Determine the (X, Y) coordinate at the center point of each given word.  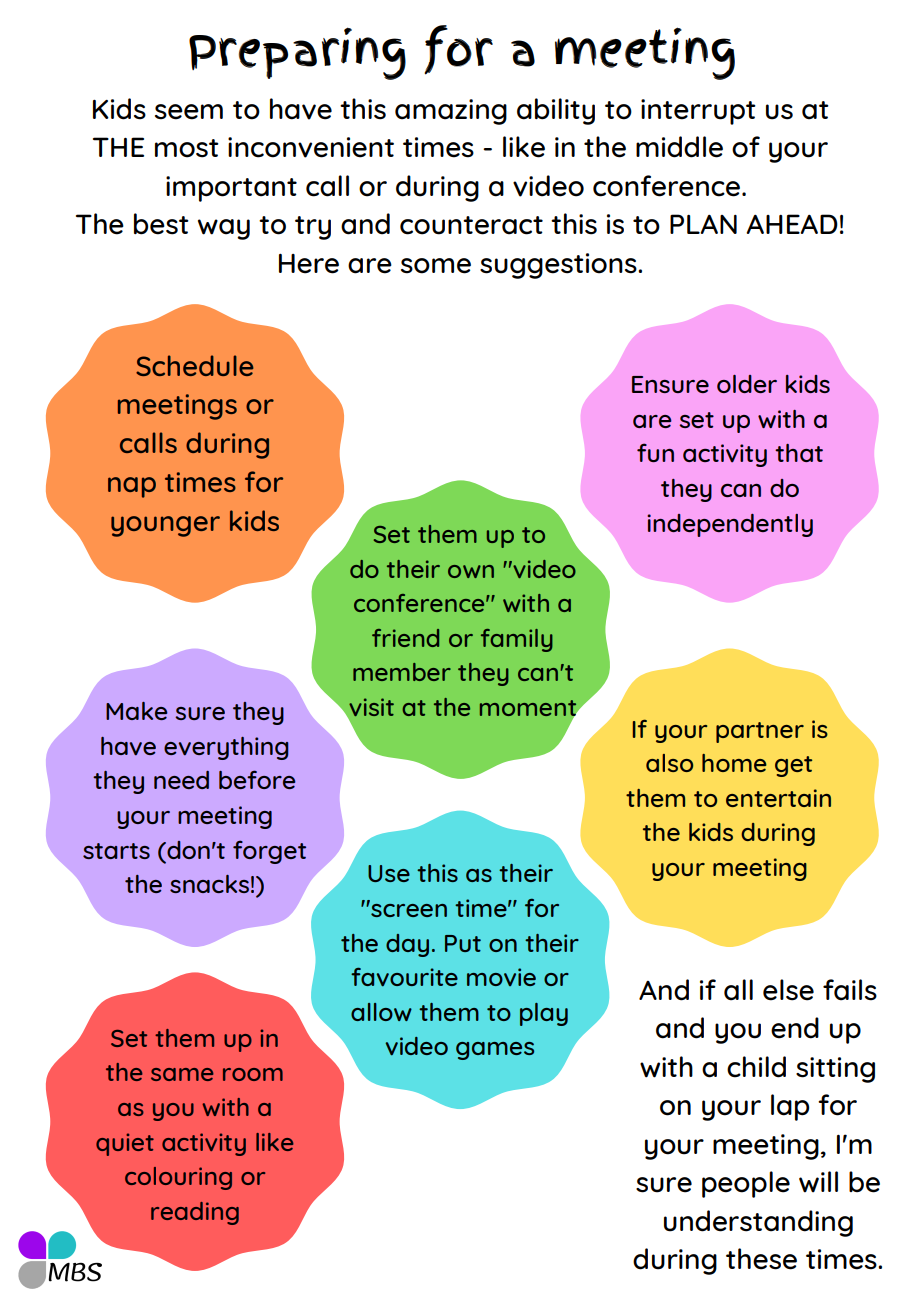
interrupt (698, 112)
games (495, 1051)
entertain (778, 798)
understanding (758, 1223)
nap (132, 487)
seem (189, 112)
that (799, 453)
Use (389, 873)
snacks (209, 884)
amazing (451, 112)
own (471, 571)
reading (195, 1213)
